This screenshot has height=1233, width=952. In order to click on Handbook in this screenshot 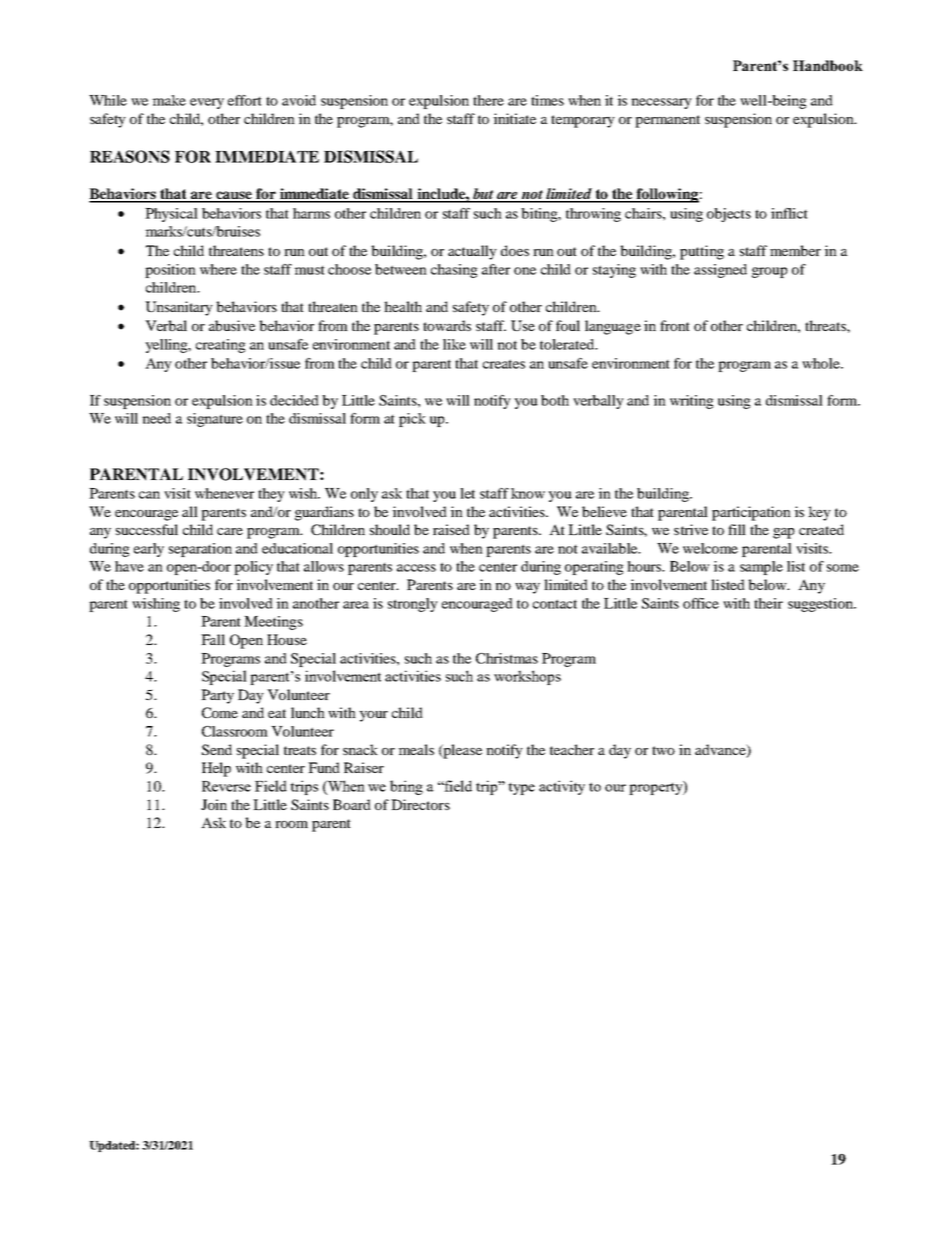, I will do `click(828, 65)`.
